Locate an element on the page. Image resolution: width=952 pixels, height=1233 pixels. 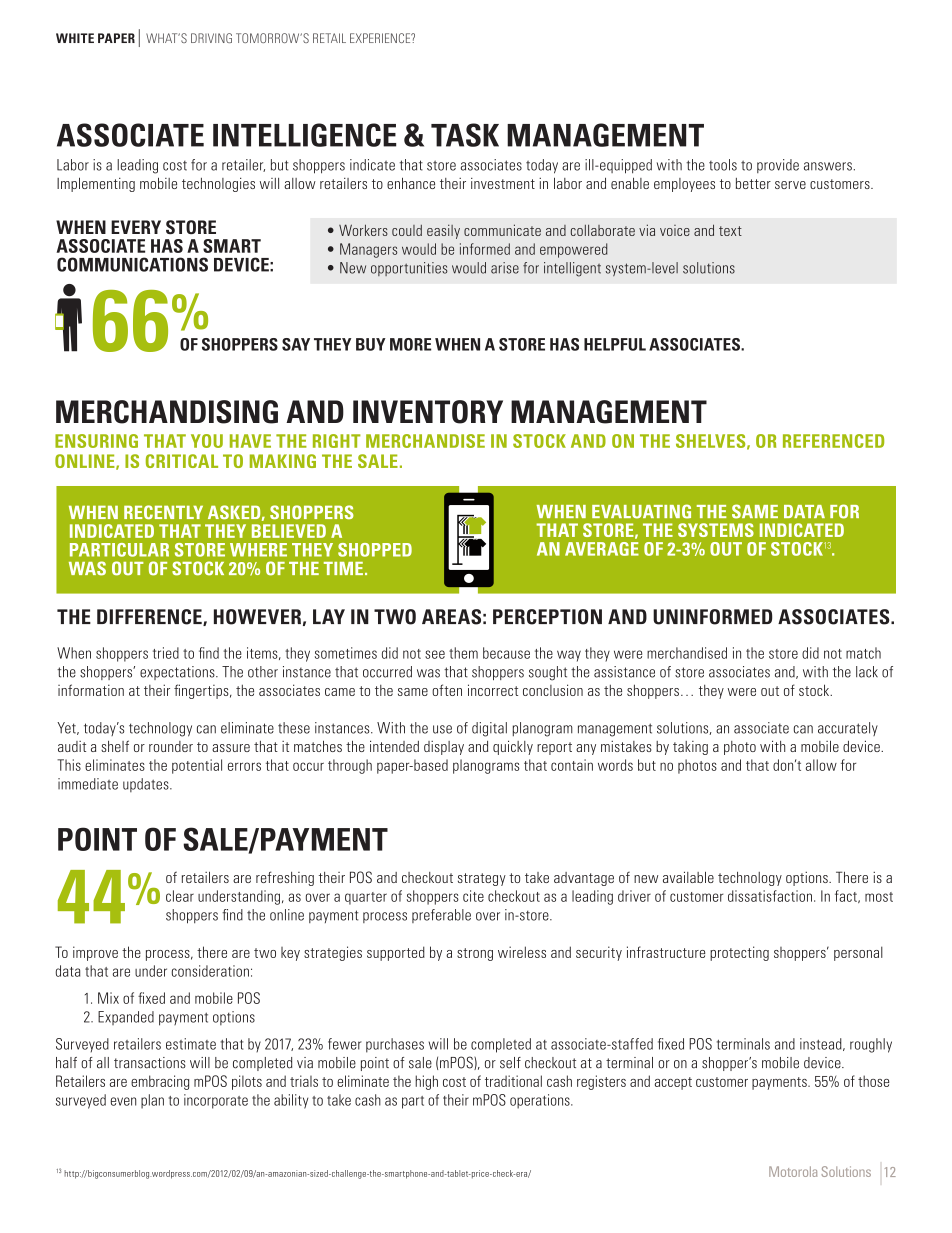
display is located at coordinates (444, 748).
